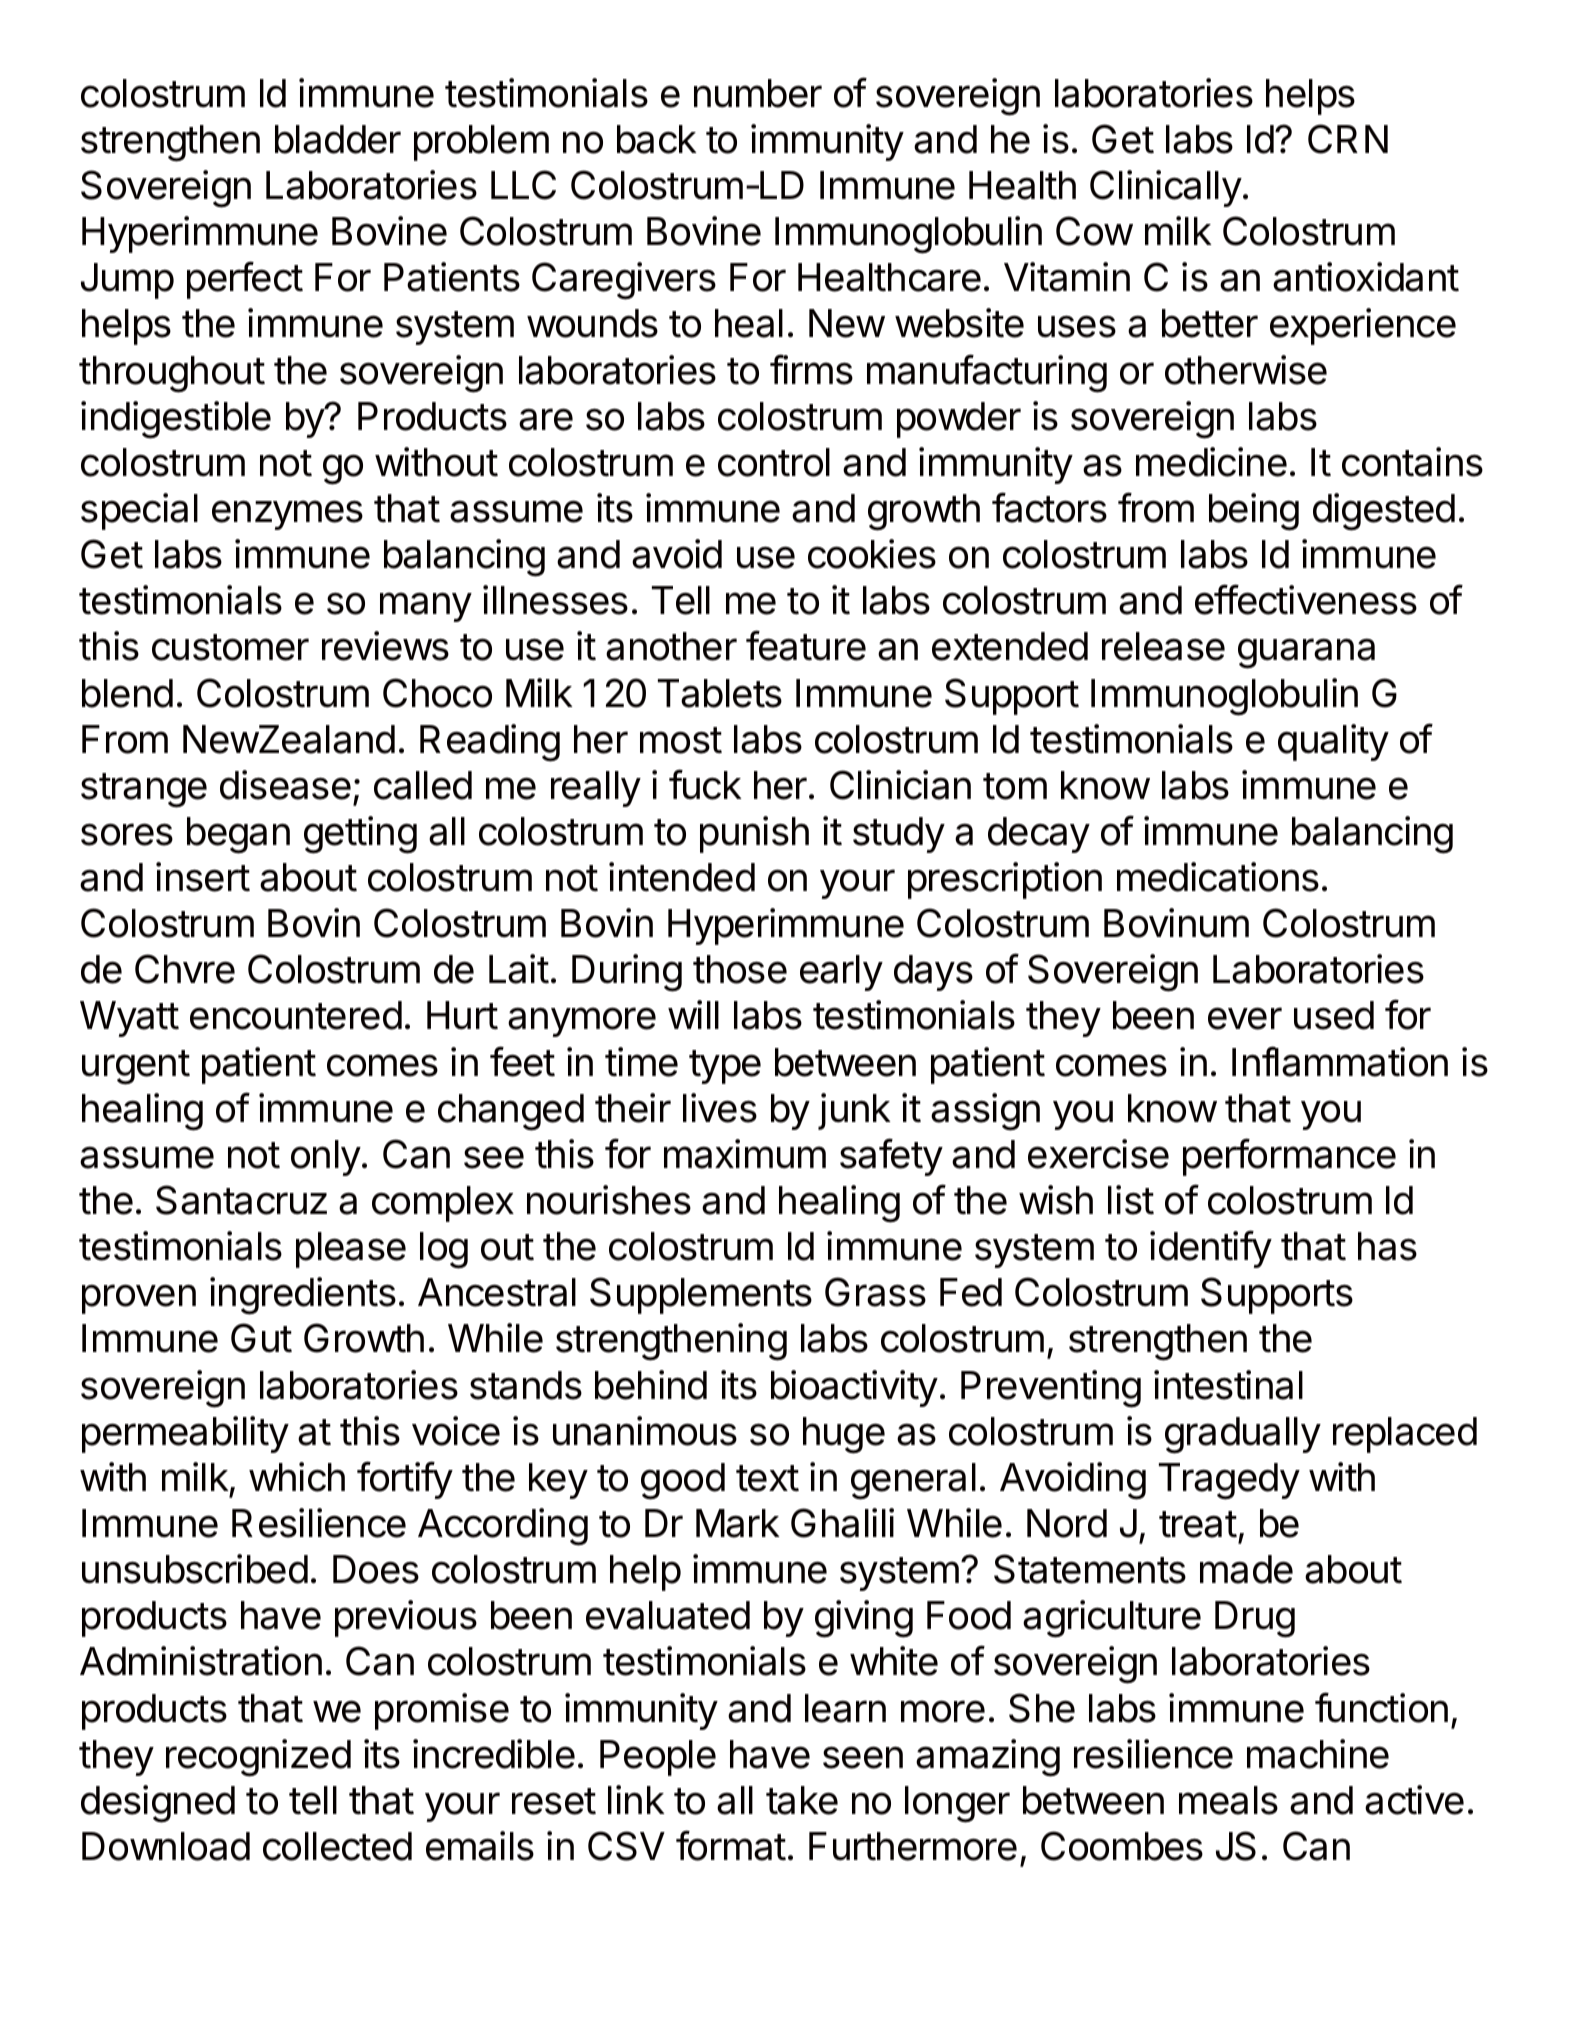 This document has width=1569, height=2030. Describe the element at coordinates (872, 554) in the document. I see `cookies` at that location.
